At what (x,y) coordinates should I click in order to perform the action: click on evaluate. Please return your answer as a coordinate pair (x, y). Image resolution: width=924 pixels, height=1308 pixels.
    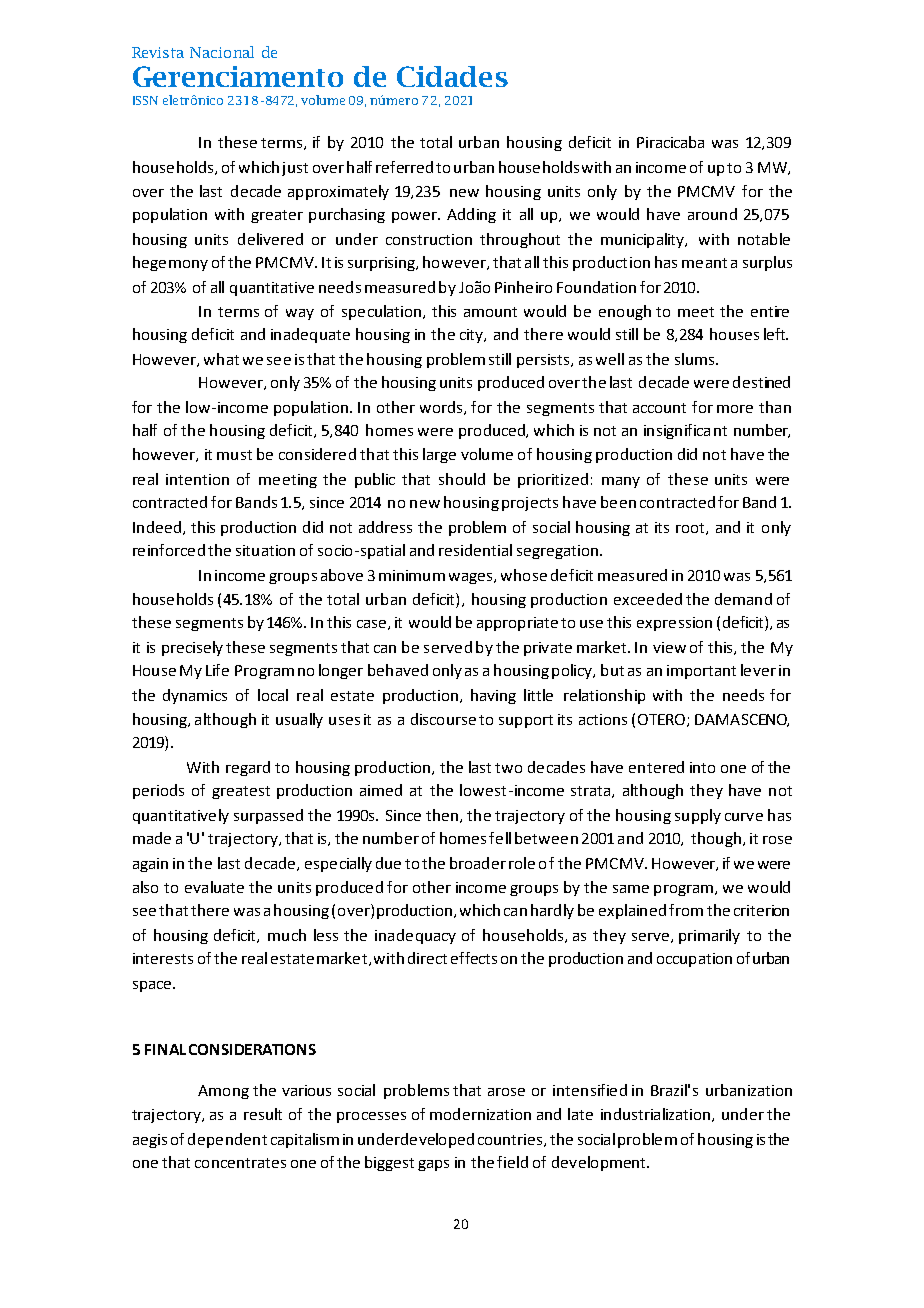
    Looking at the image, I should click on (214, 887).
